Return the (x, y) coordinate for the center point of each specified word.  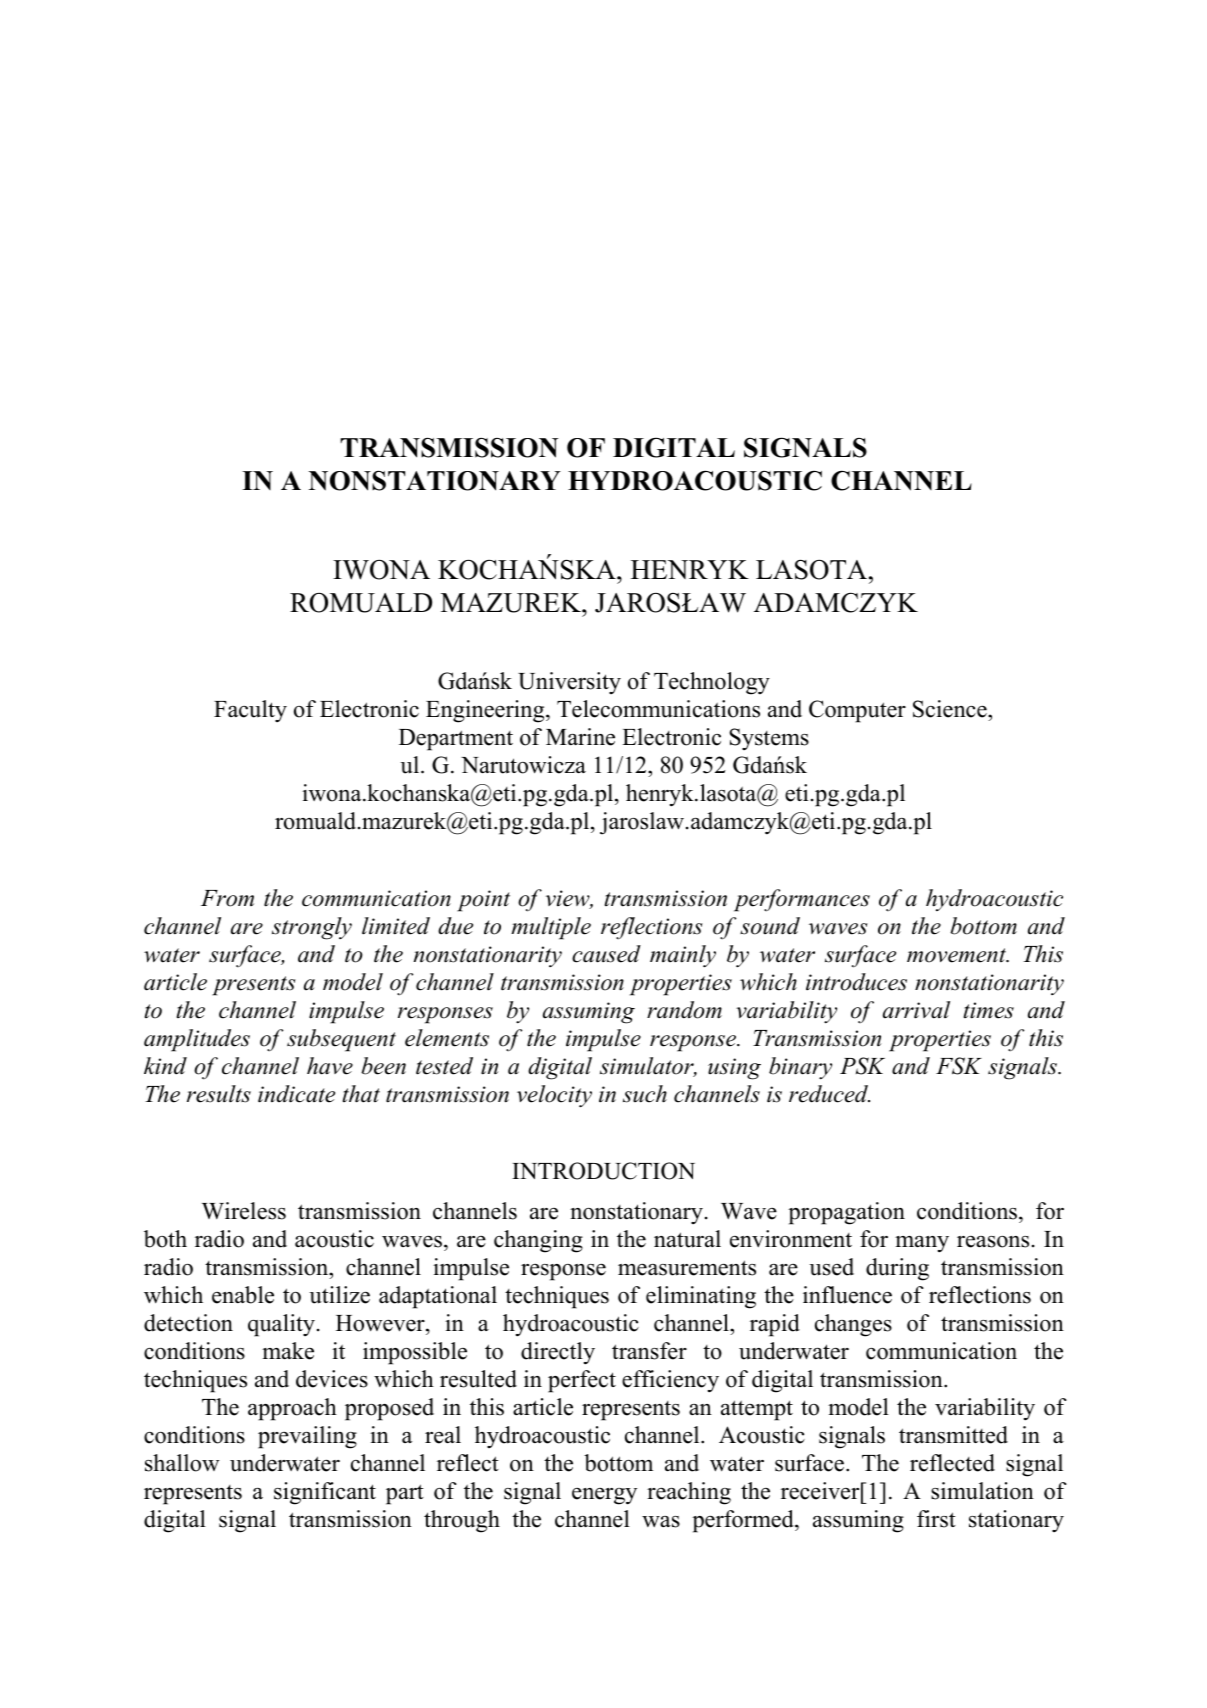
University (569, 683)
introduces (856, 982)
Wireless (244, 1211)
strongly (312, 928)
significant (325, 1493)
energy (604, 1496)
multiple (551, 928)
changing (538, 1241)
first (936, 1519)
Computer (857, 711)
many (922, 1244)
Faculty (250, 711)
